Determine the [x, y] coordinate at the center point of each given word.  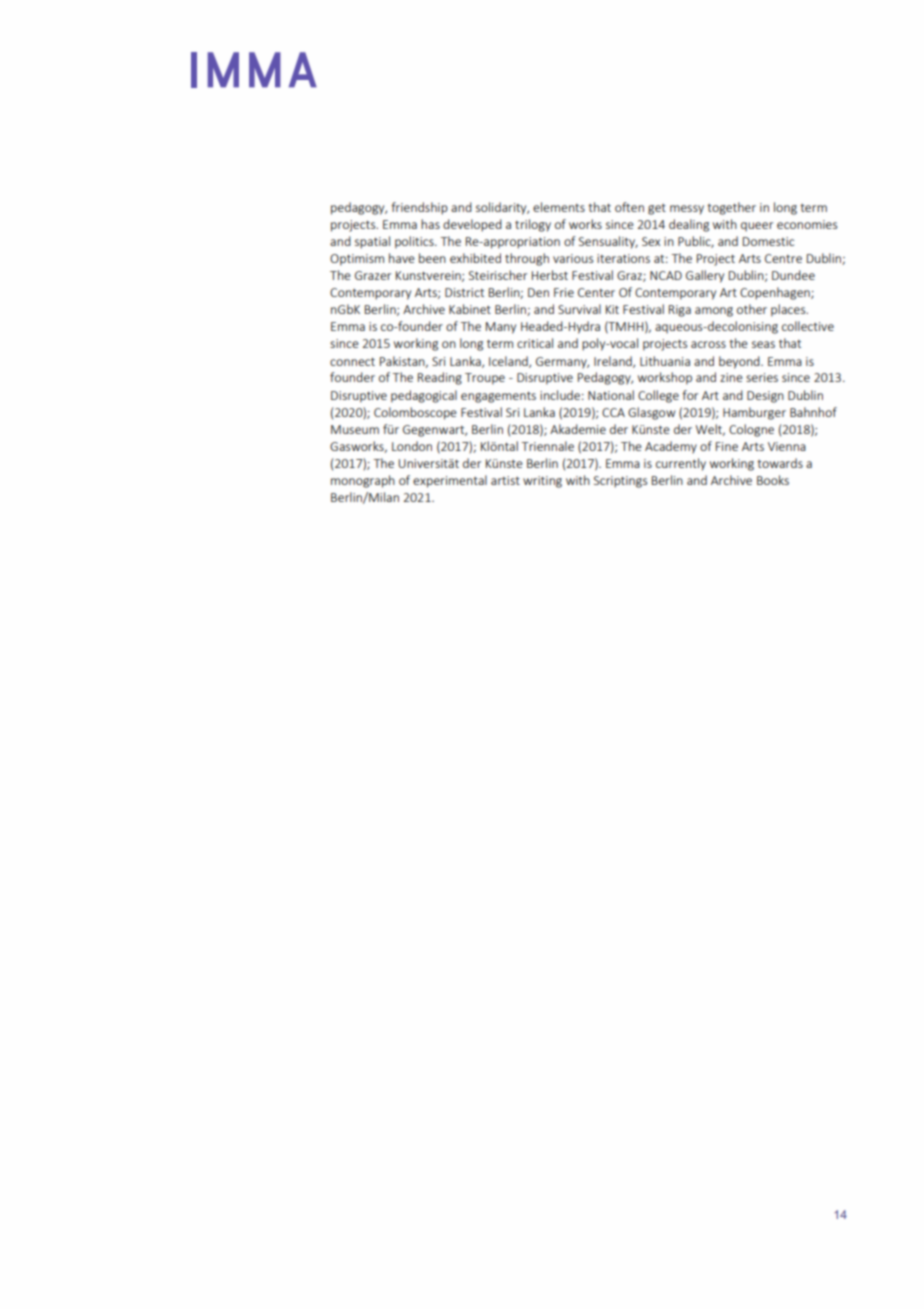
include [560, 395]
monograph [363, 481]
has [430, 224]
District [464, 292]
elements [559, 207]
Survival [579, 309]
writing [542, 482]
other [752, 309]
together [731, 208]
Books [773, 480]
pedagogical [424, 396]
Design [765, 397]
